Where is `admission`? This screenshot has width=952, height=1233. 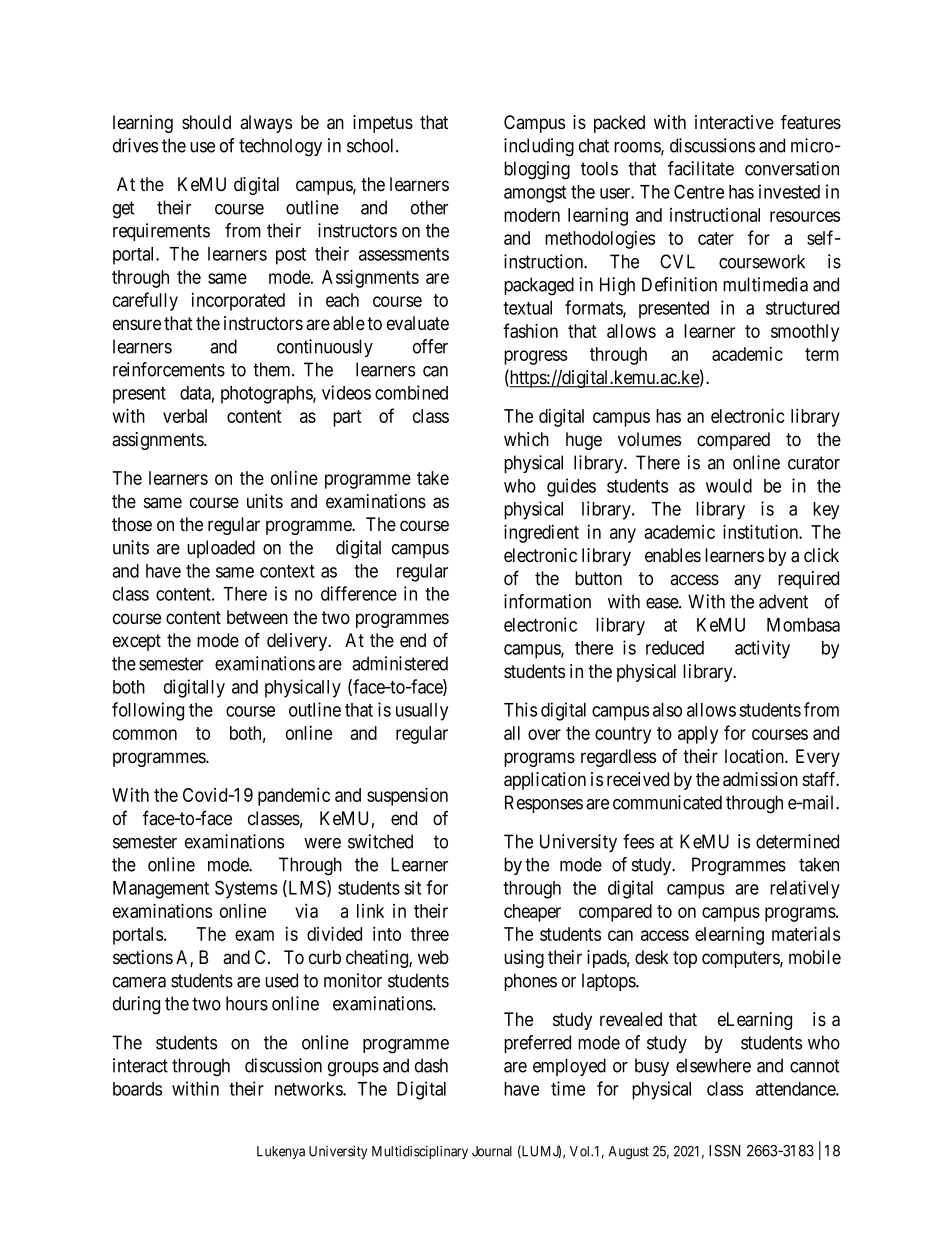
admission is located at coordinates (760, 779).
